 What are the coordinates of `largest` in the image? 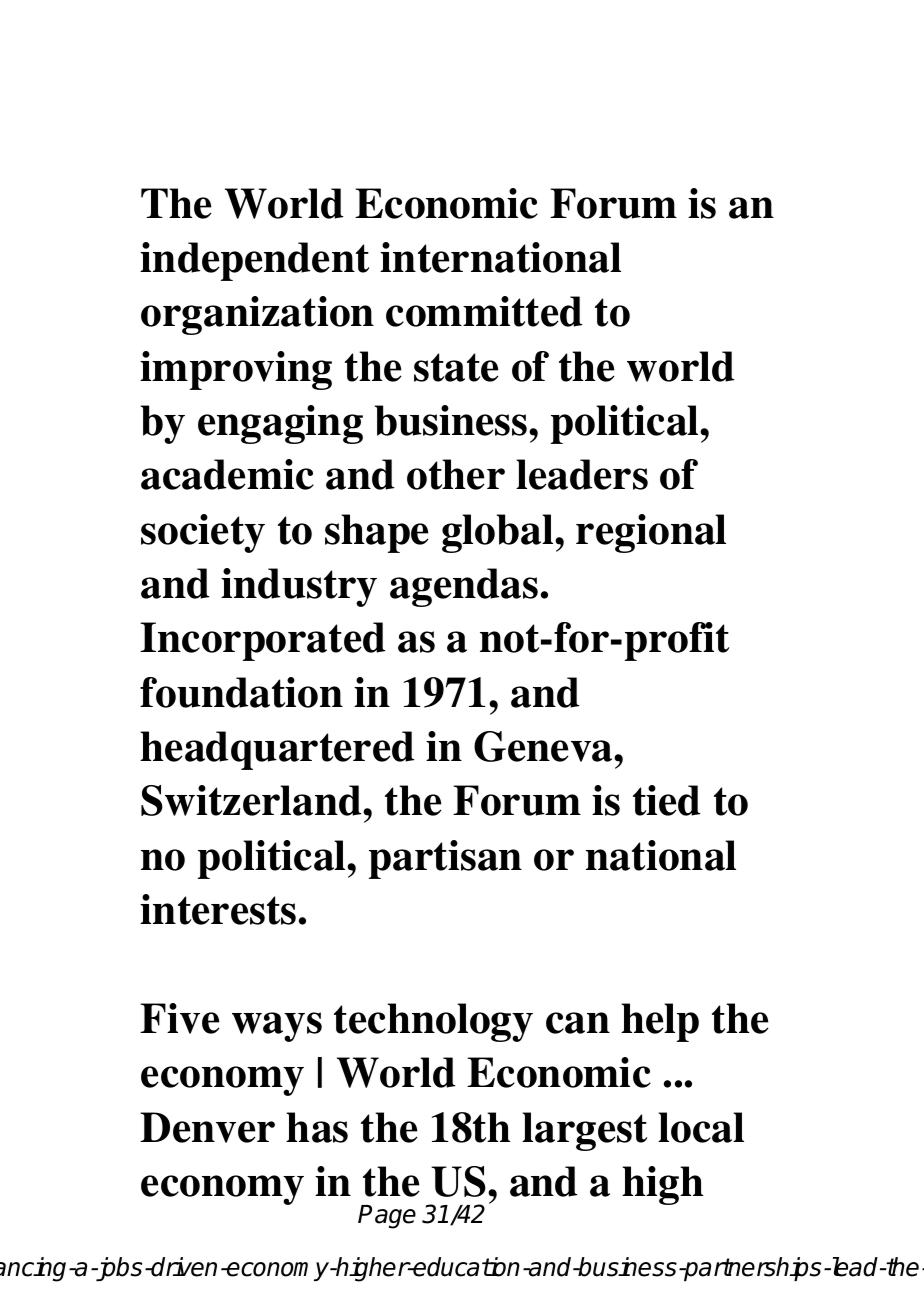 It's located at (584, 1131).
